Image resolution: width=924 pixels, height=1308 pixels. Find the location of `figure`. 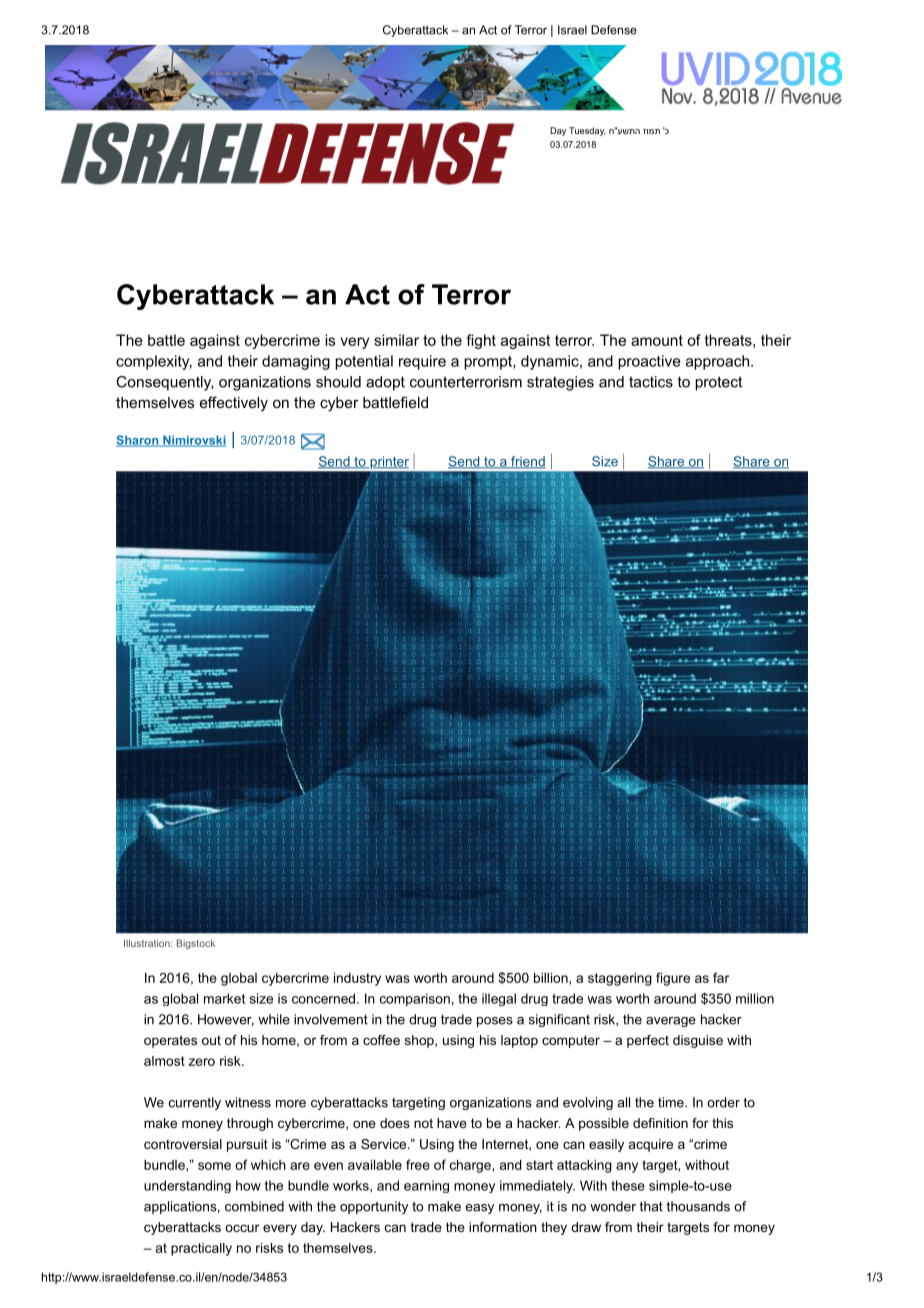

figure is located at coordinates (673, 979).
